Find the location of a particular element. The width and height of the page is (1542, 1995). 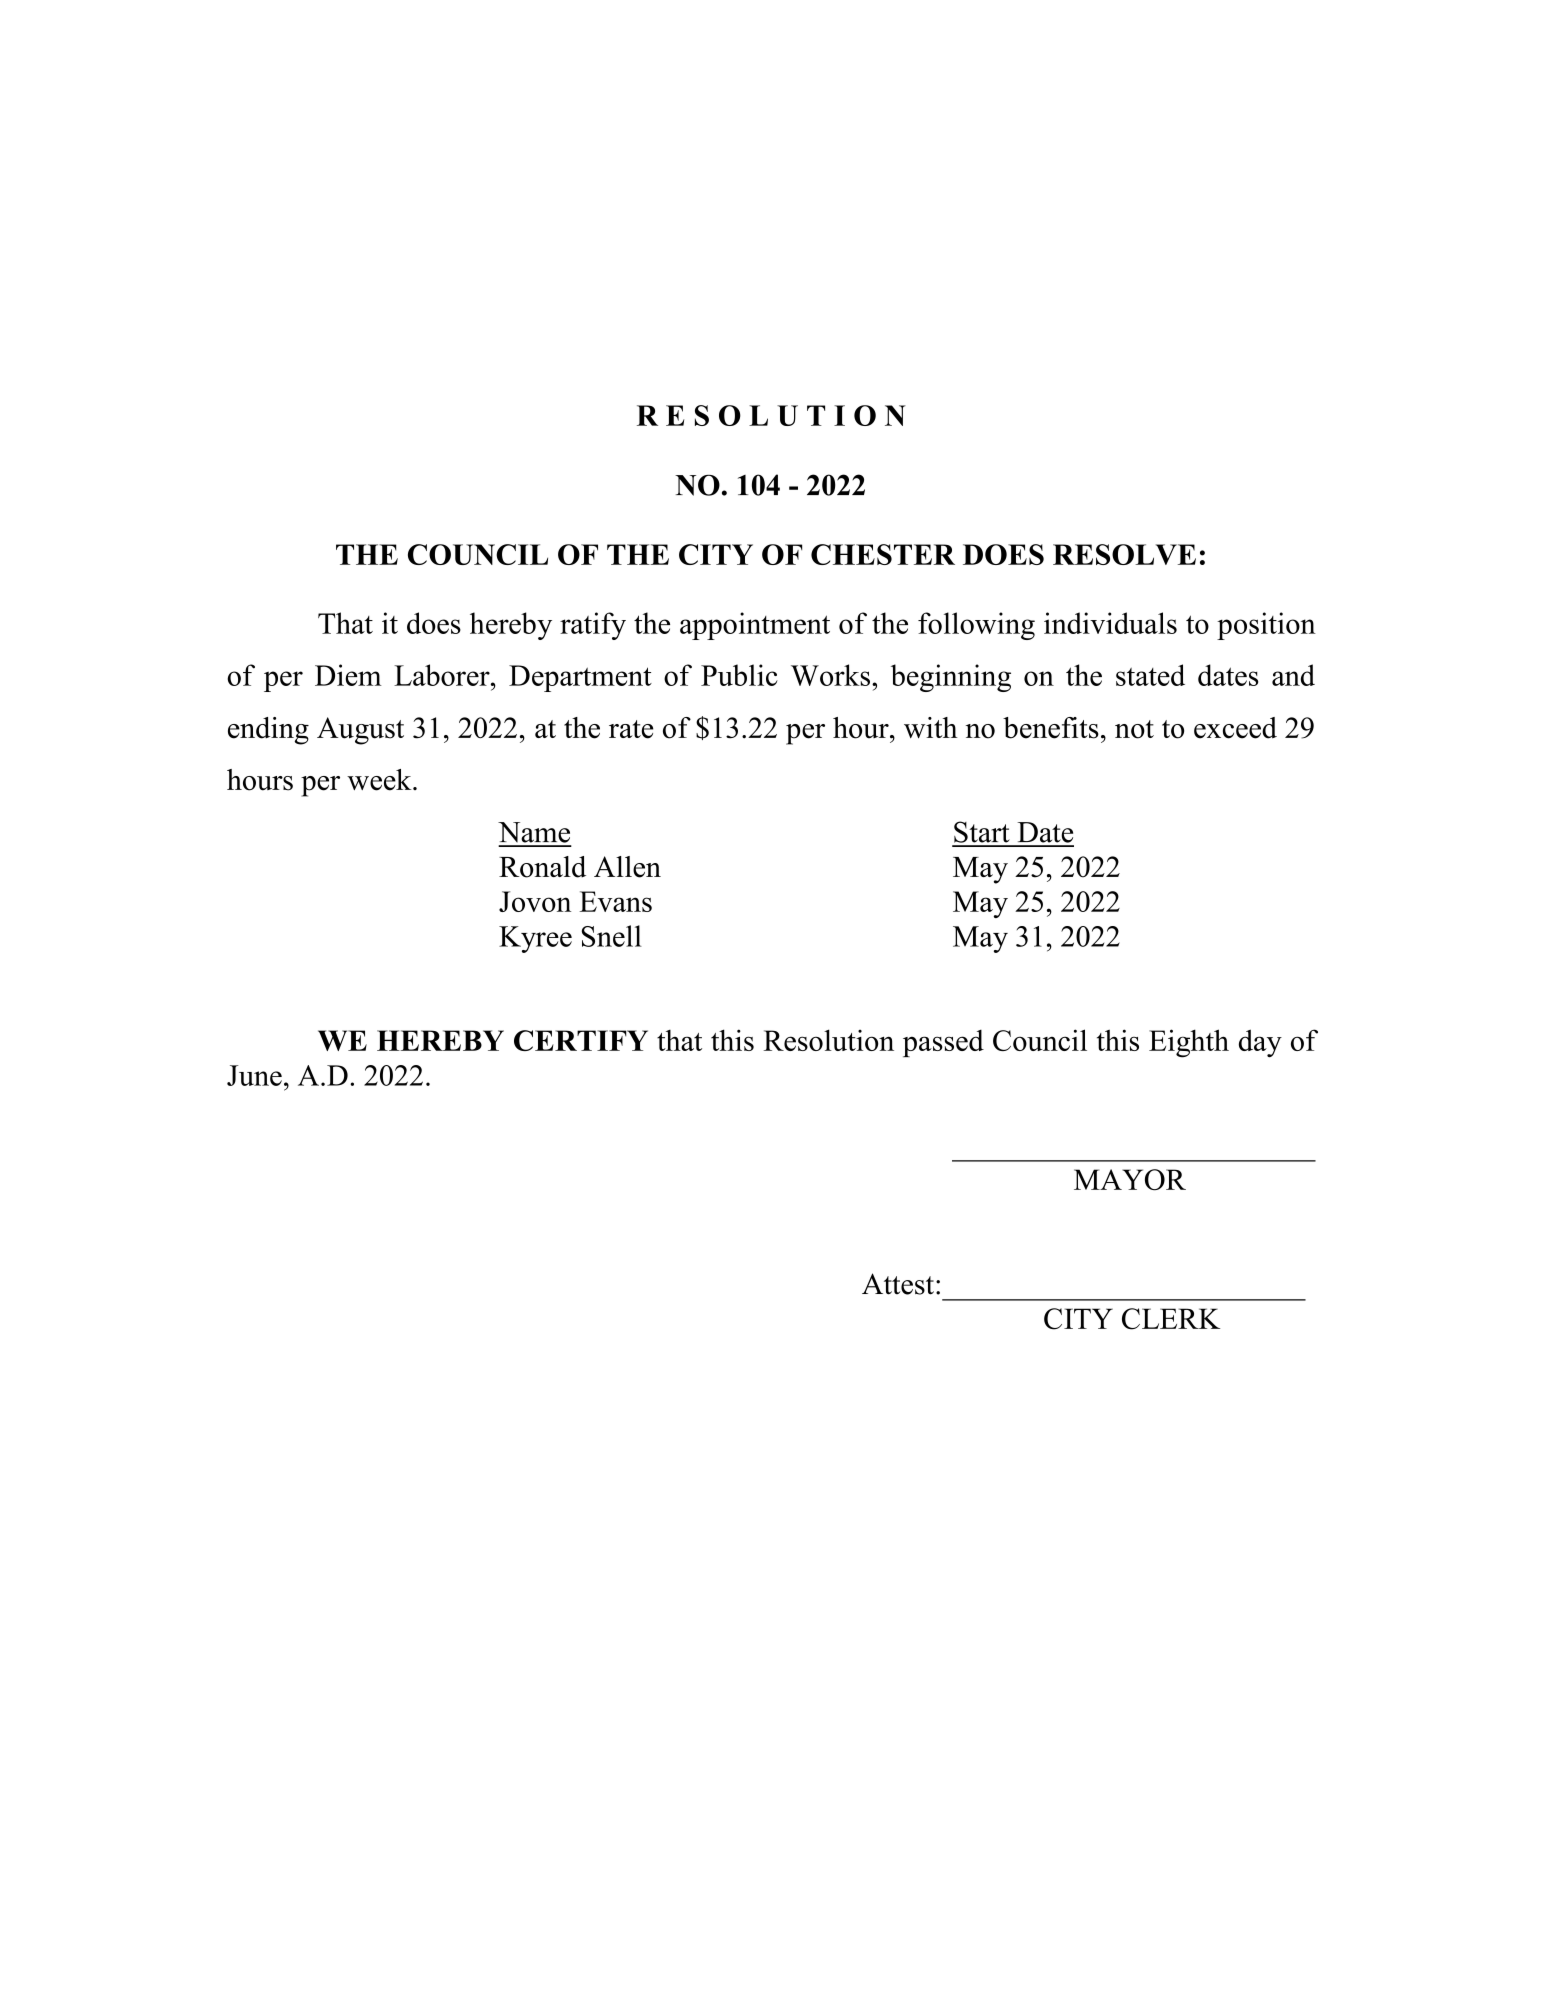

CLERK is located at coordinates (1171, 1319).
